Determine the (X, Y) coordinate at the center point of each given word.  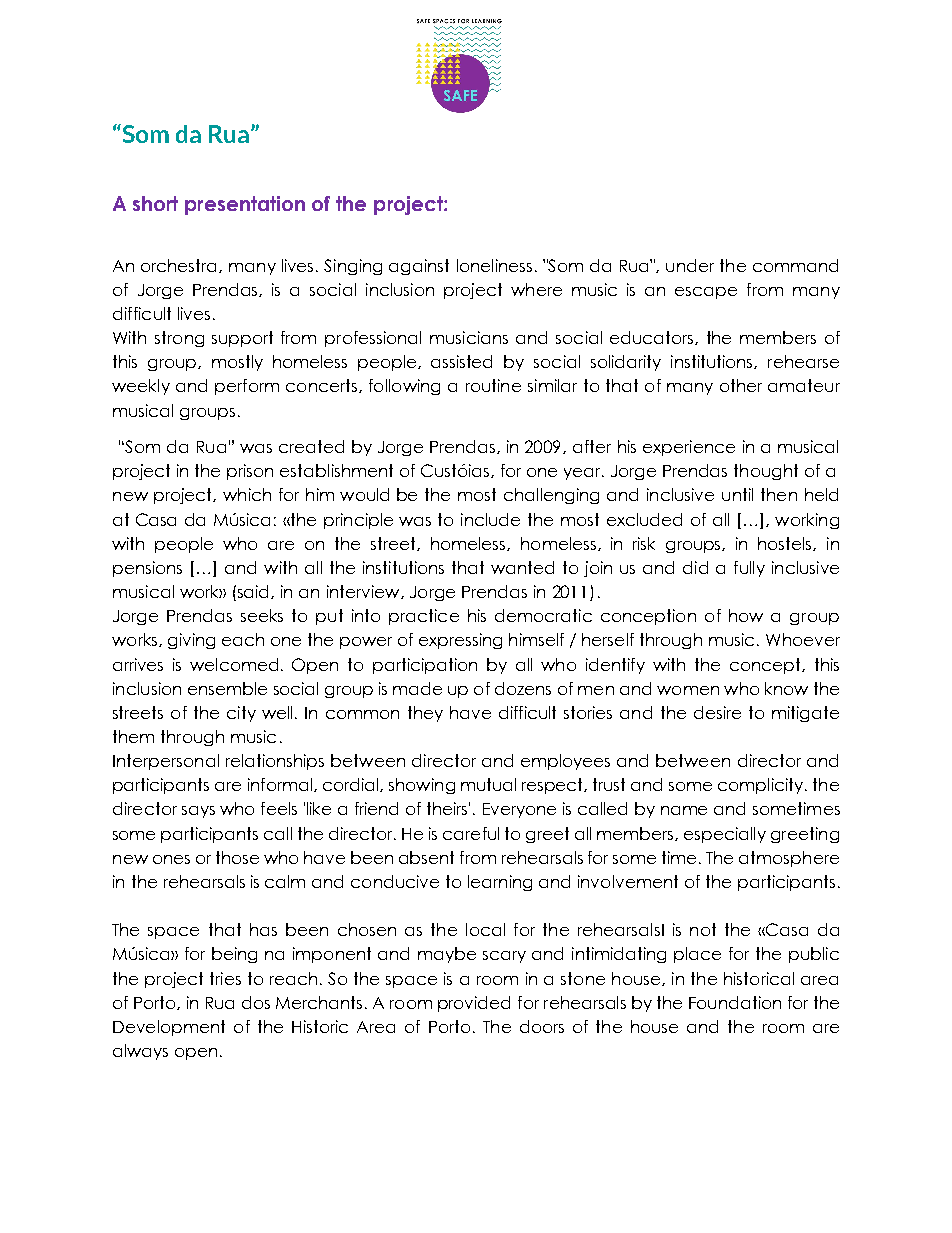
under (690, 265)
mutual (488, 784)
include (490, 519)
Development (169, 1028)
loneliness (494, 265)
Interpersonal (166, 762)
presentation (245, 205)
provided (474, 1004)
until (737, 494)
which (247, 494)
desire (717, 712)
